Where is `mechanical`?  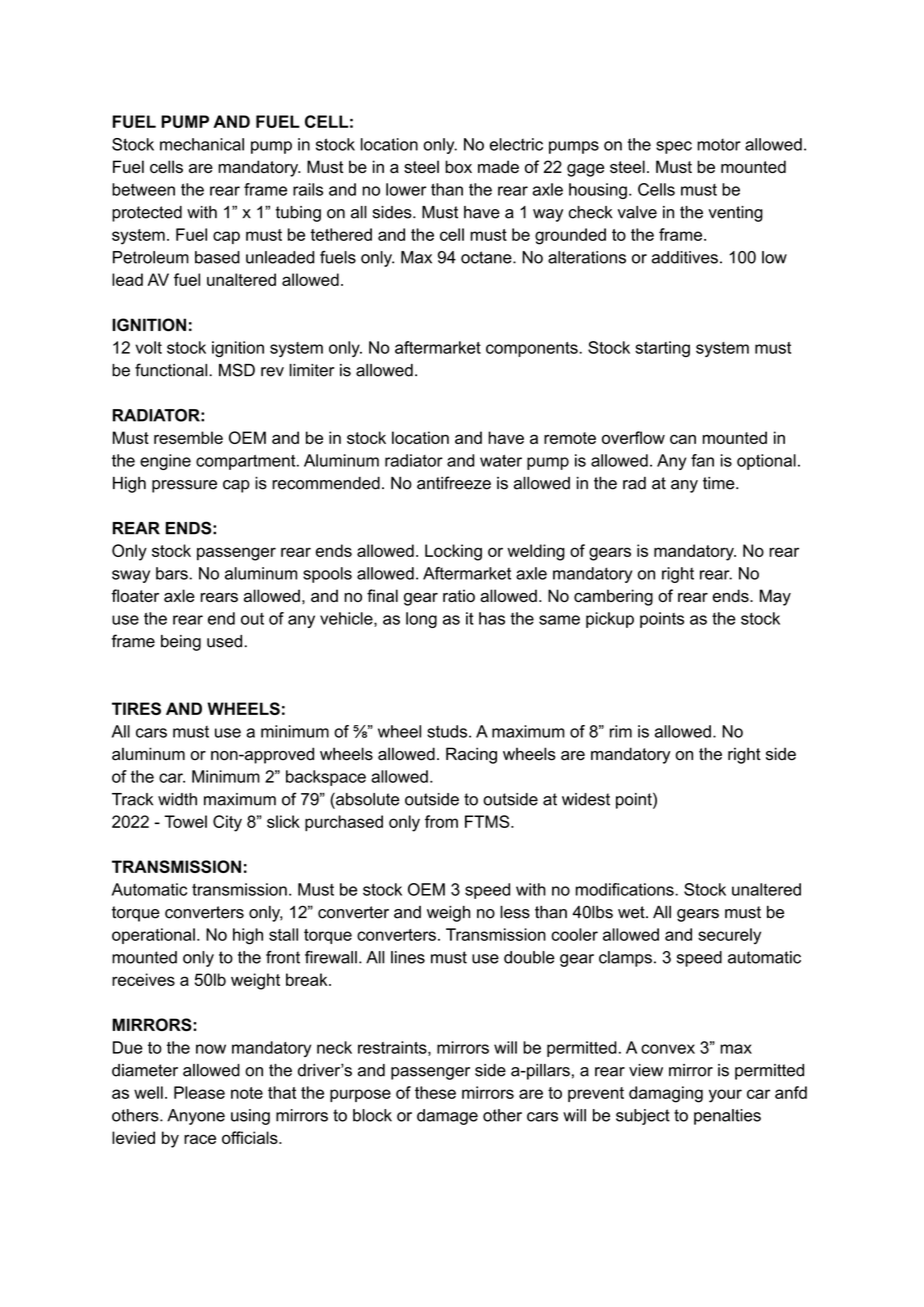 mechanical is located at coordinates (202, 144).
